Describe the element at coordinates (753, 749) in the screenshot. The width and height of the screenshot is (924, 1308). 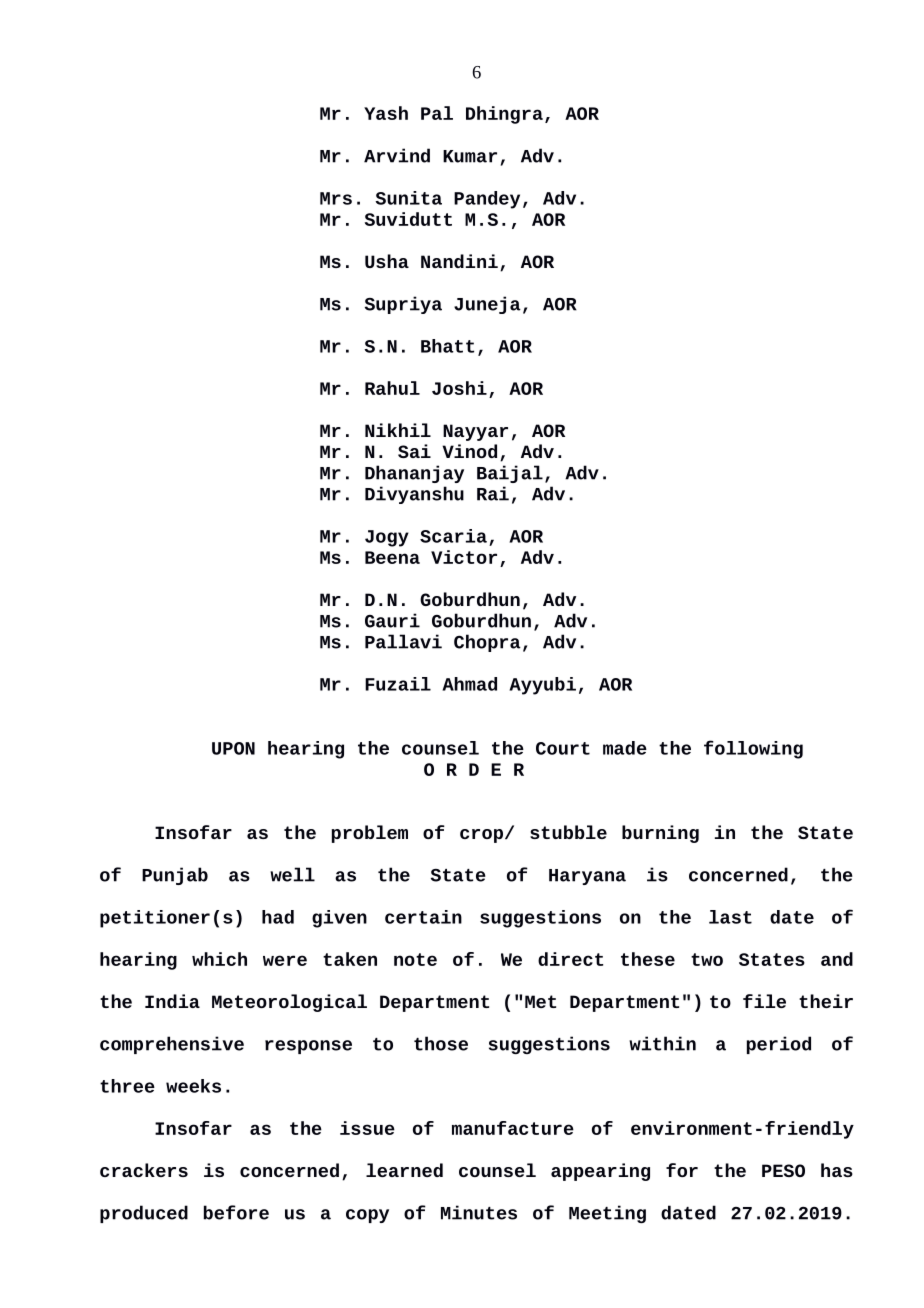
I see `following` at that location.
